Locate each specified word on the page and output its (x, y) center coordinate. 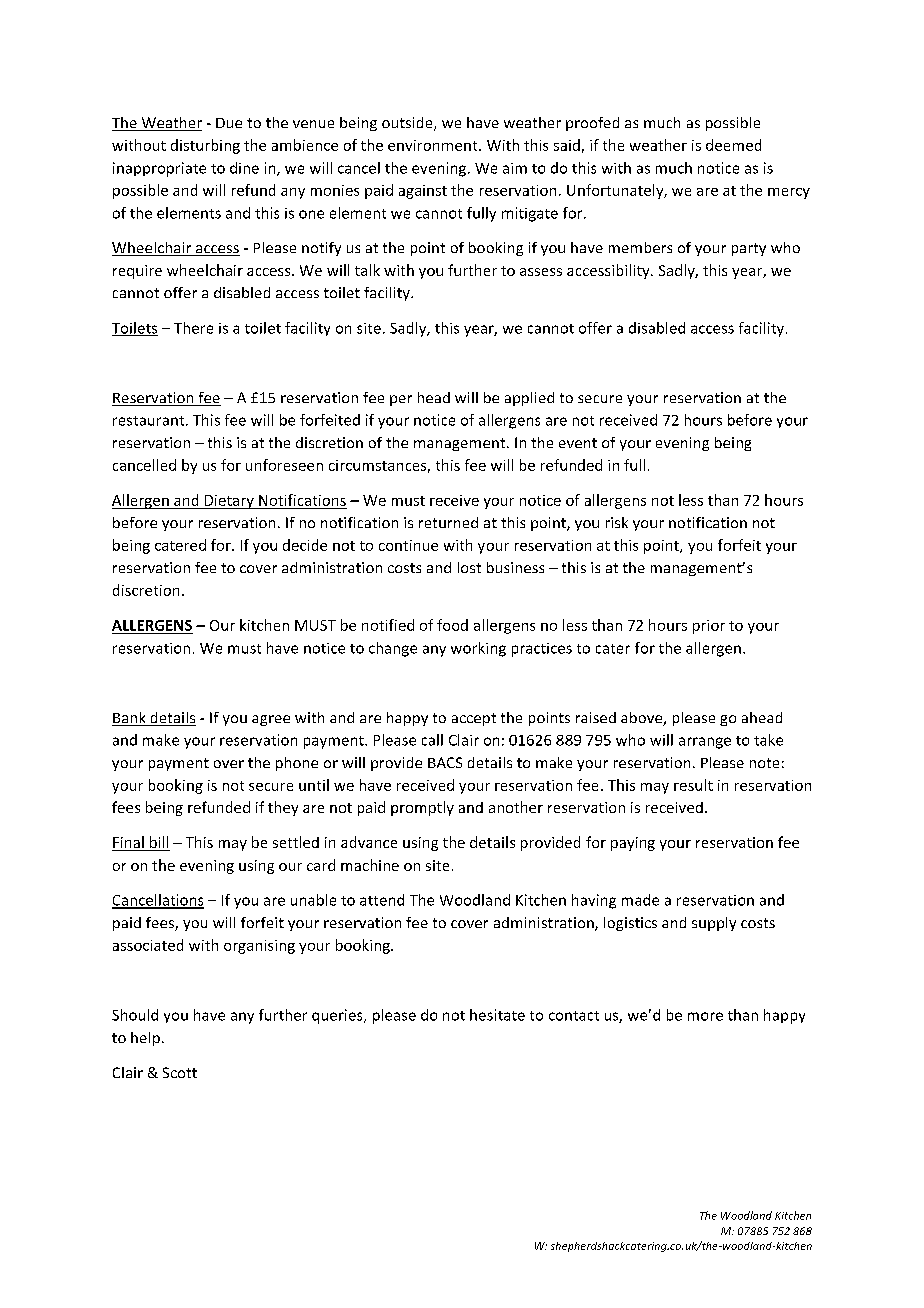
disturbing (205, 146)
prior (709, 627)
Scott (180, 1072)
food (452, 625)
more (705, 1016)
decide (305, 545)
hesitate (497, 1015)
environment (434, 145)
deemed (733, 145)
